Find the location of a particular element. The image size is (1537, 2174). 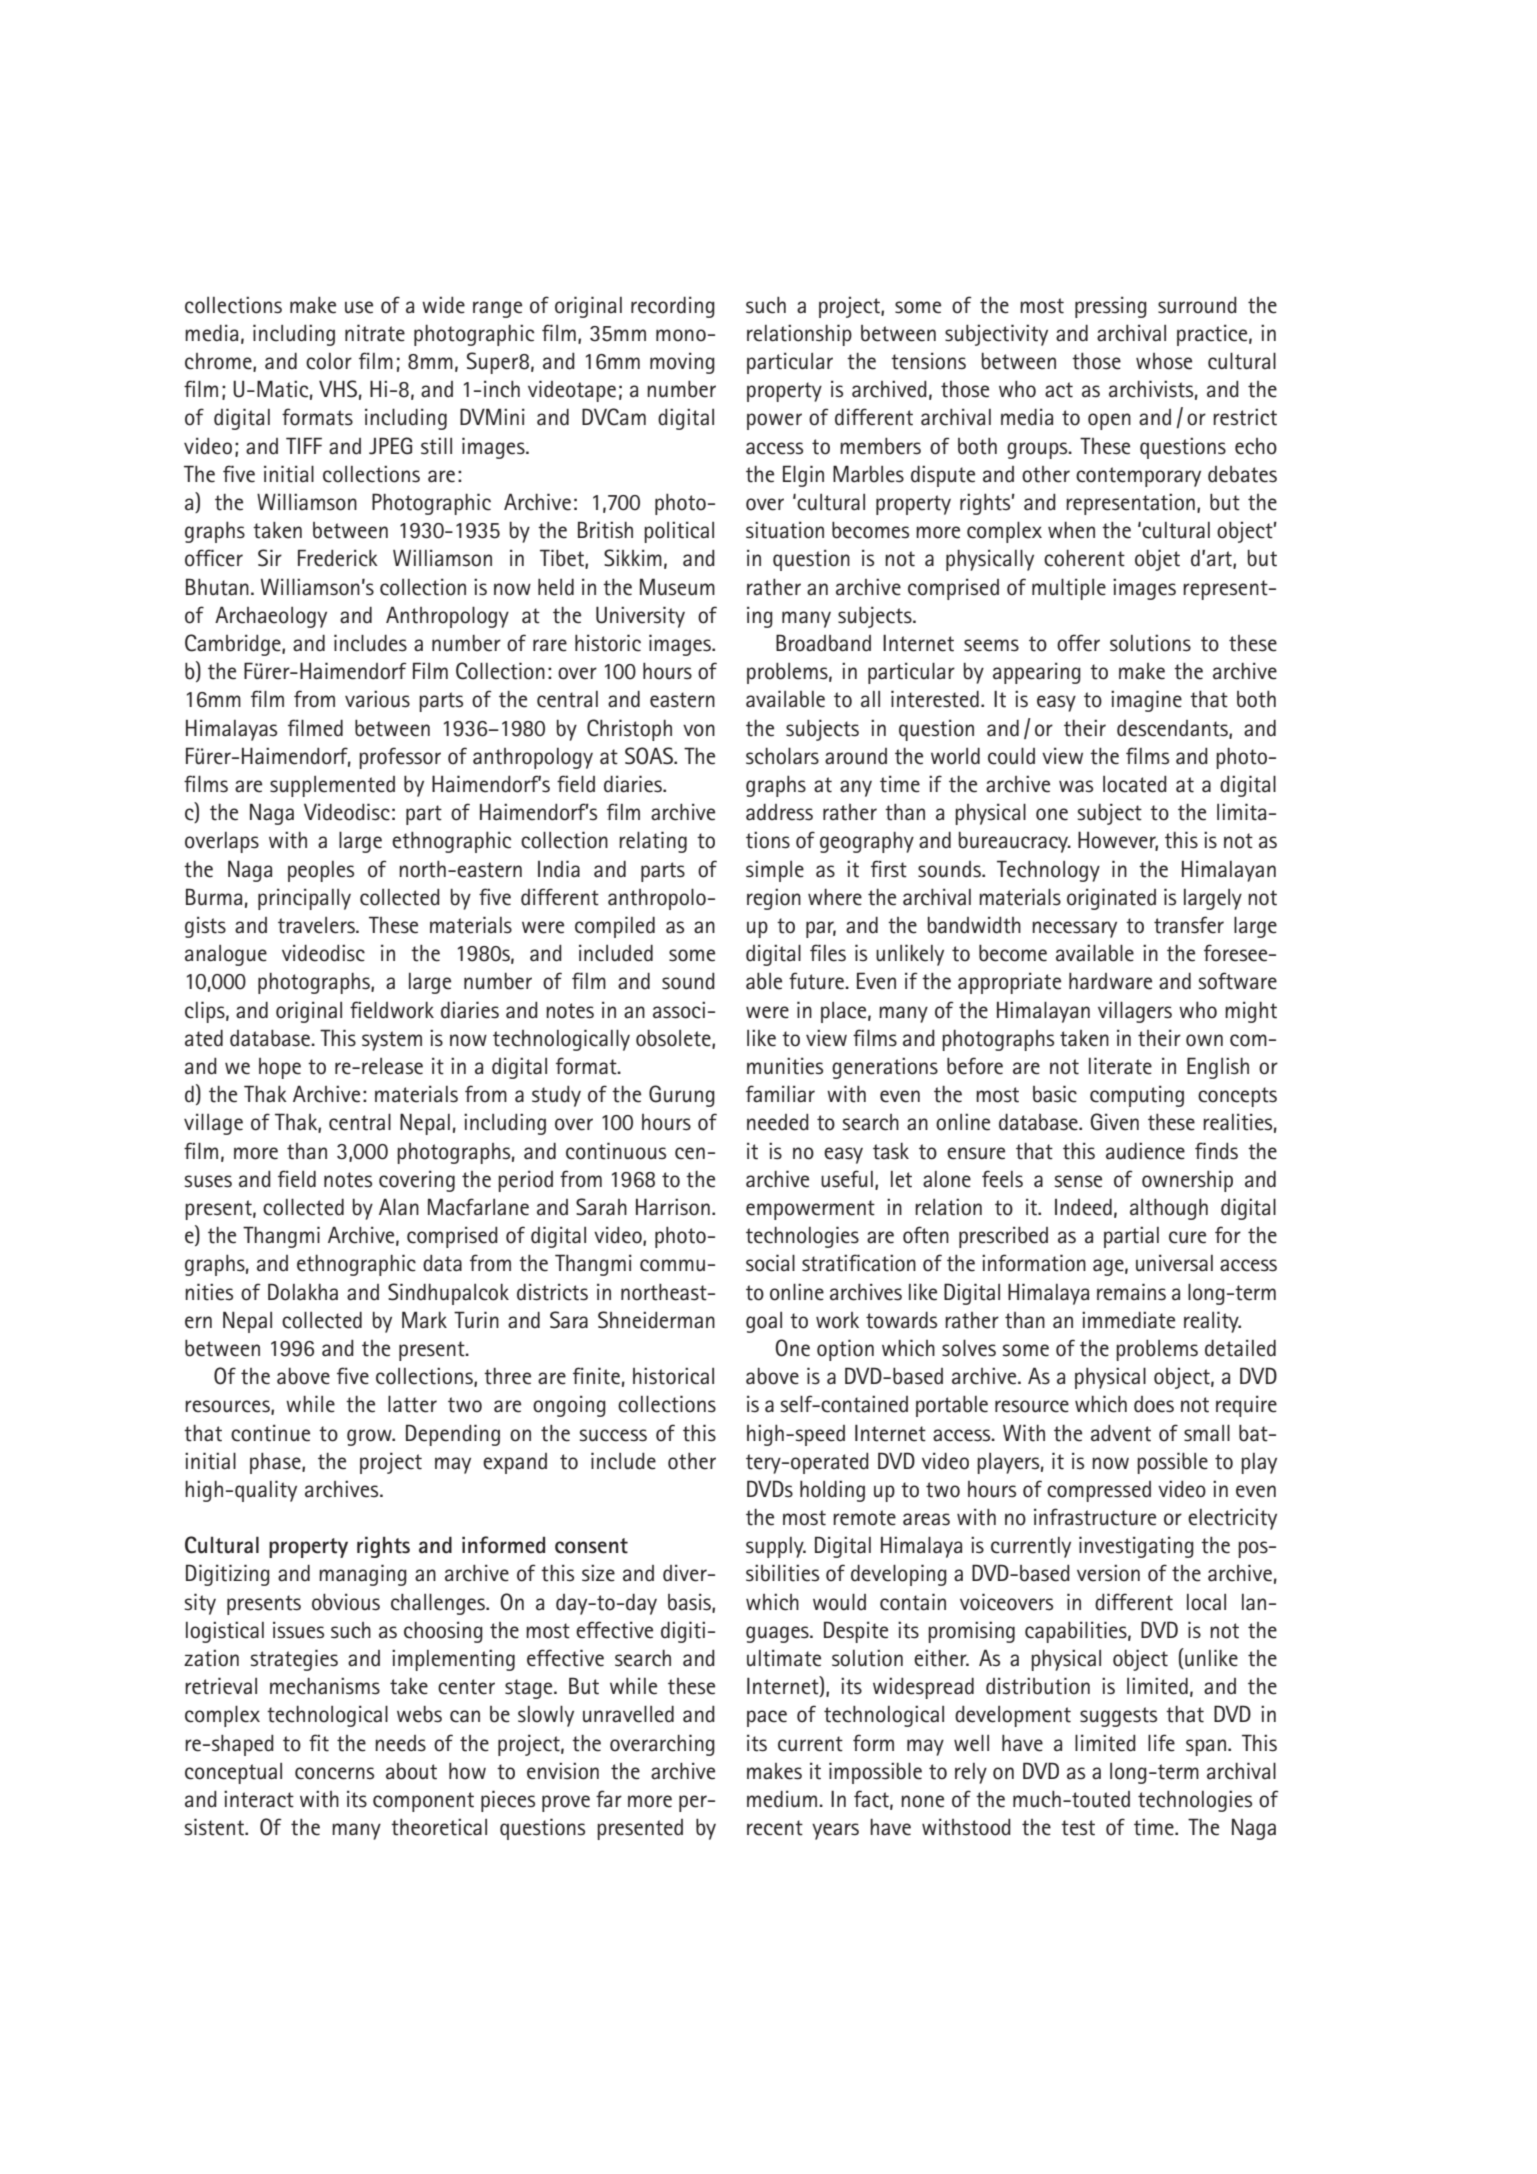

medium is located at coordinates (783, 1799).
